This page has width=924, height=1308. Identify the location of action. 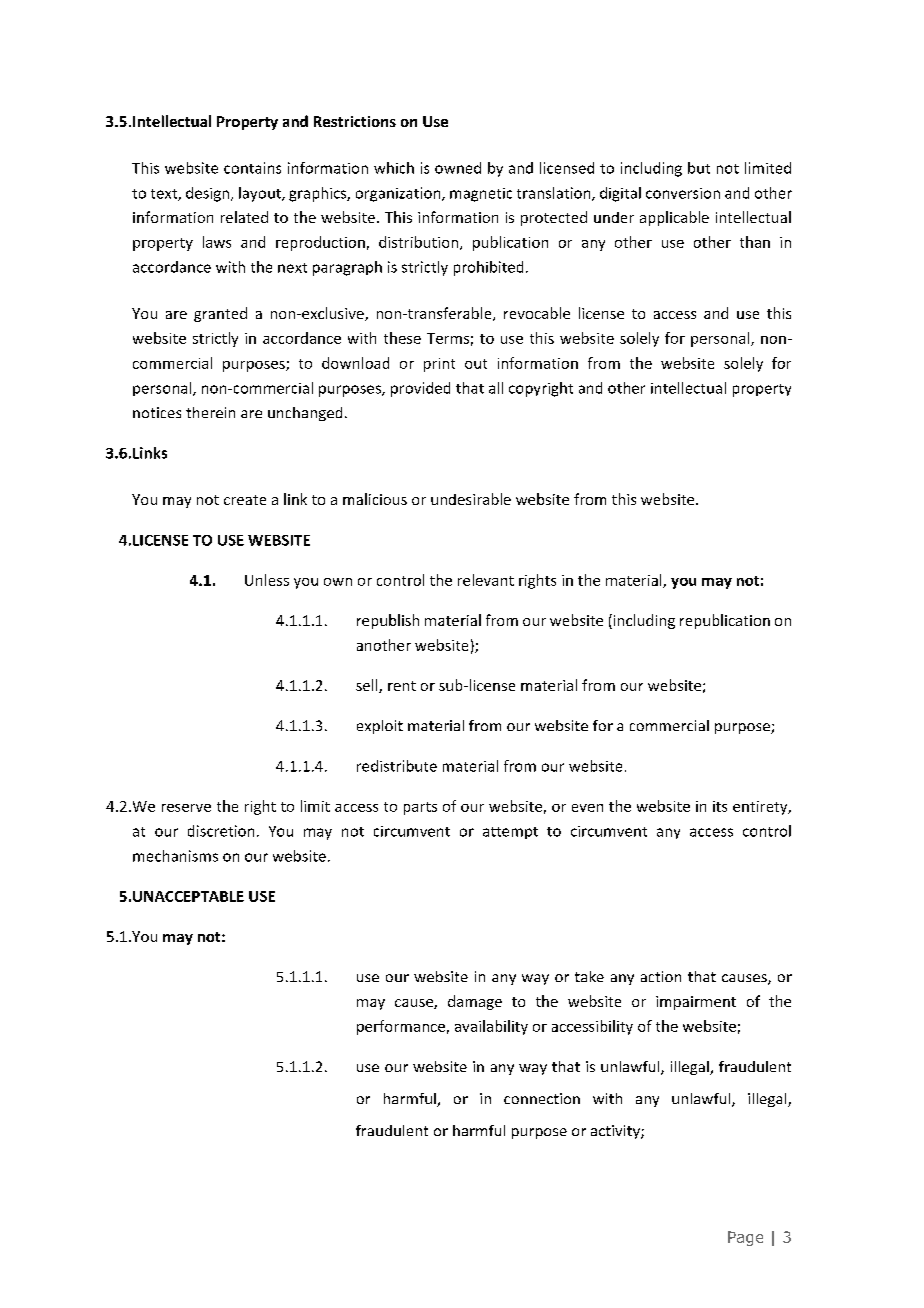
(661, 976).
